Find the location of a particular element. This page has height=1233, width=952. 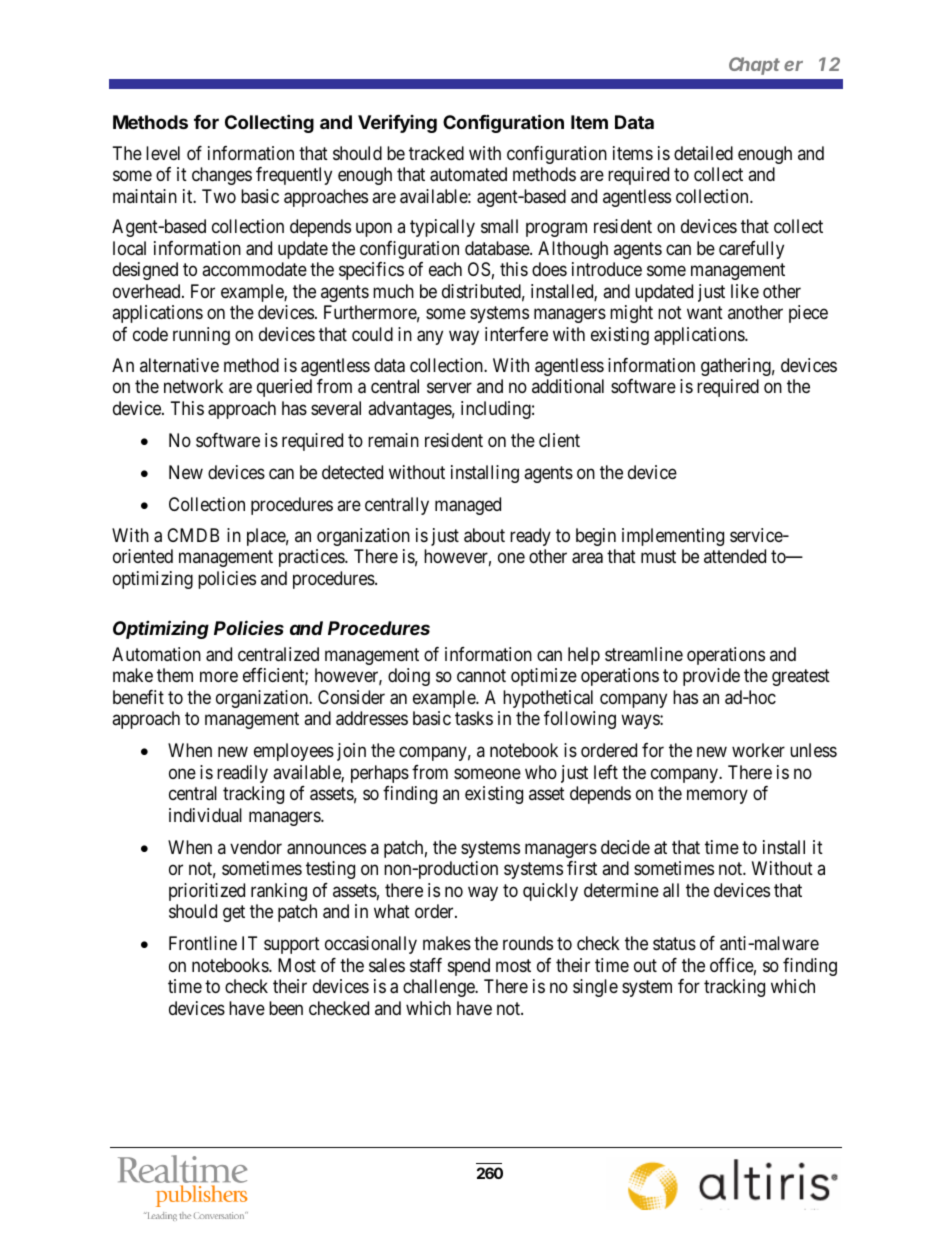

Frontline is located at coordinates (203, 943).
